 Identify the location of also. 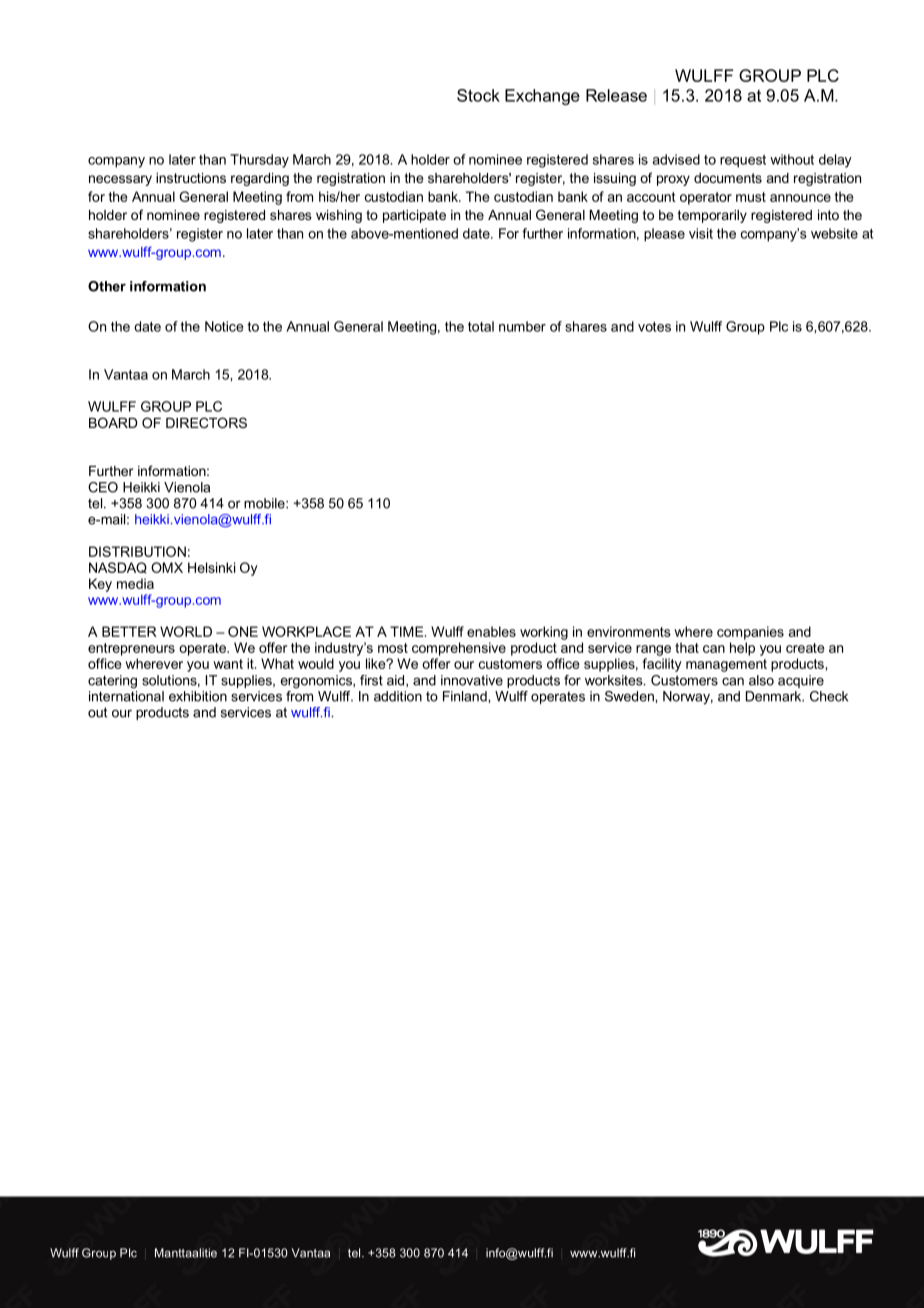
(761, 680).
